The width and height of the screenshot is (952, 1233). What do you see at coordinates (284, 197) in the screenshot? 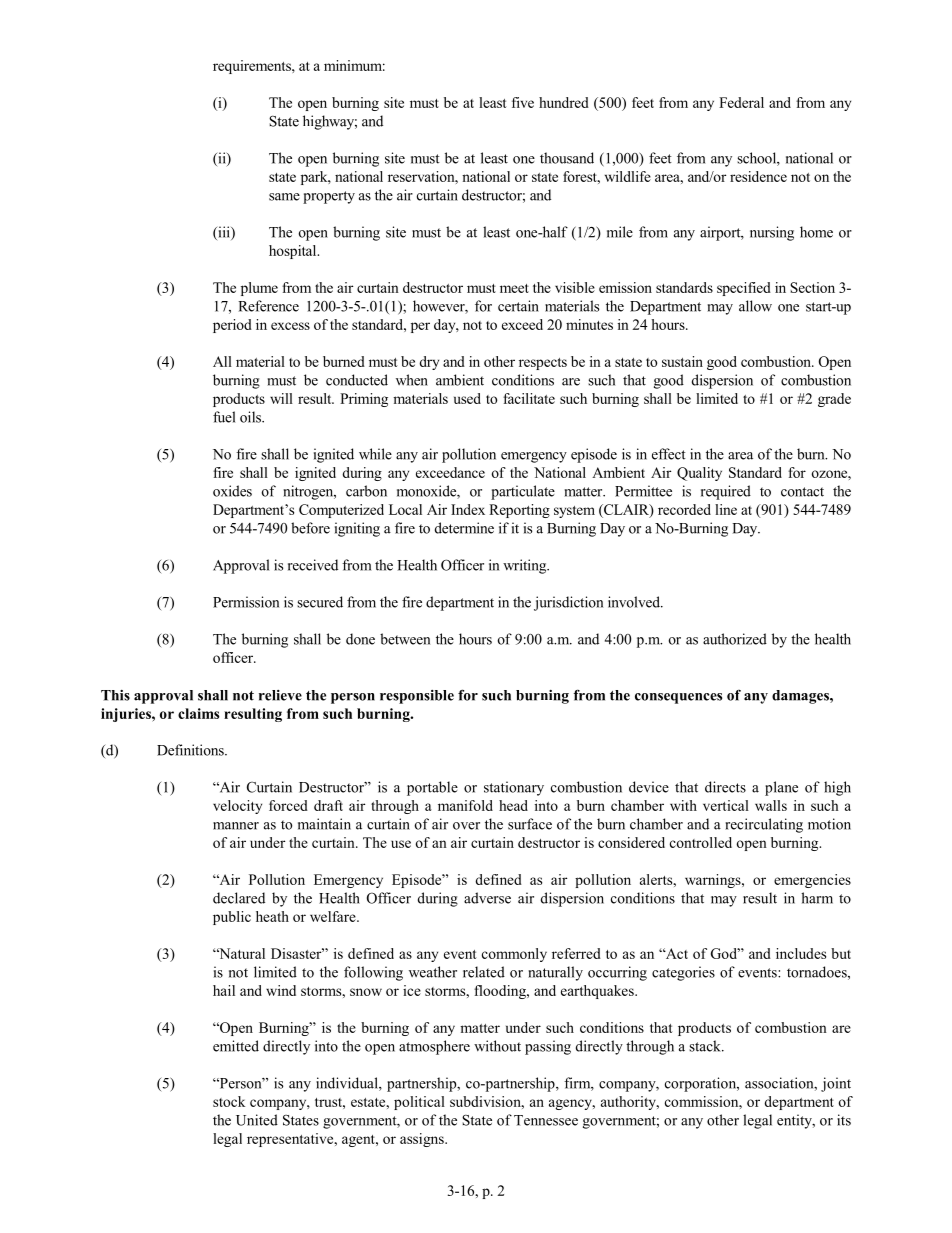
I see `same` at bounding box center [284, 197].
